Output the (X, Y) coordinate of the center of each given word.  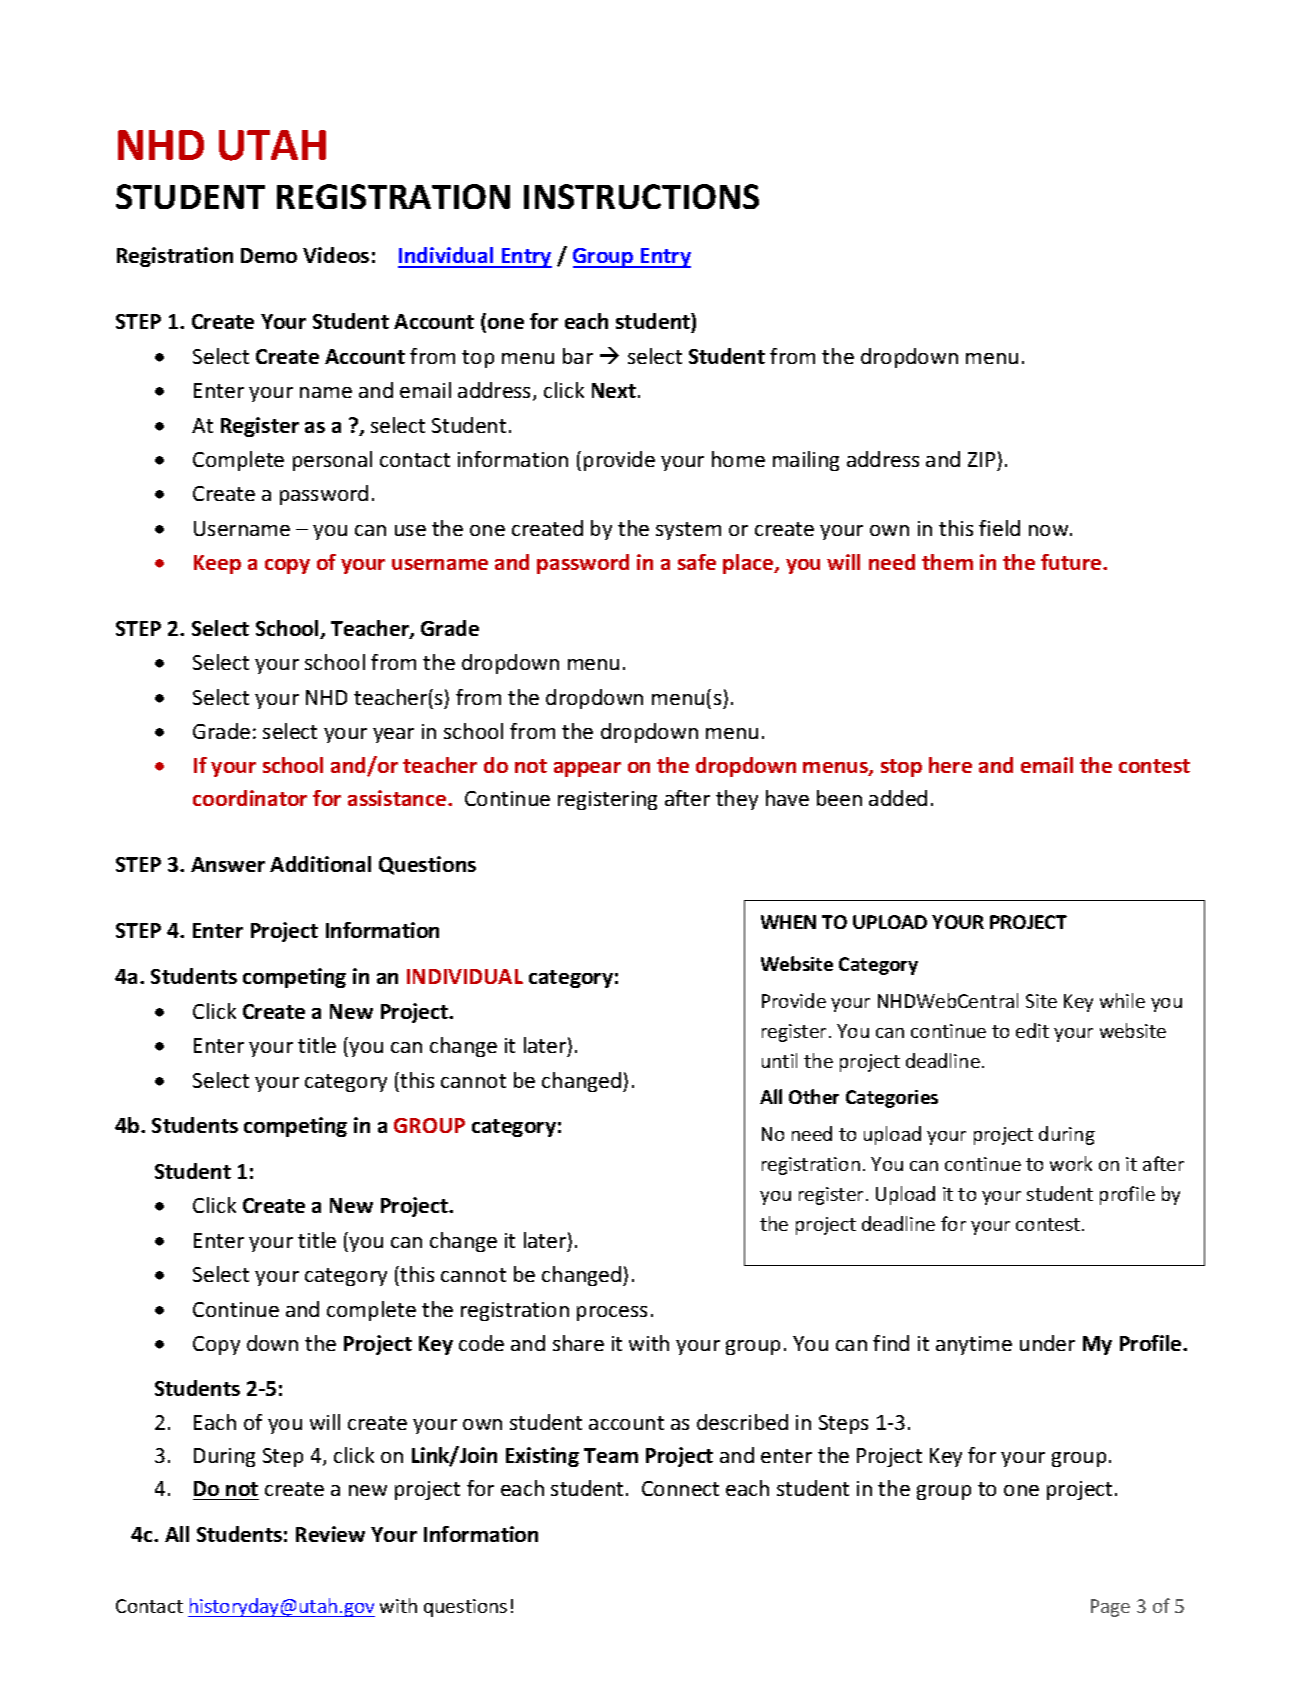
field (999, 528)
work (1071, 1163)
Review (330, 1534)
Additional (320, 864)
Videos (336, 255)
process (612, 1313)
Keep (217, 564)
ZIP (981, 459)
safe (697, 562)
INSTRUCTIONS (641, 196)
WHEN (788, 922)
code (481, 1343)
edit (1032, 1030)
